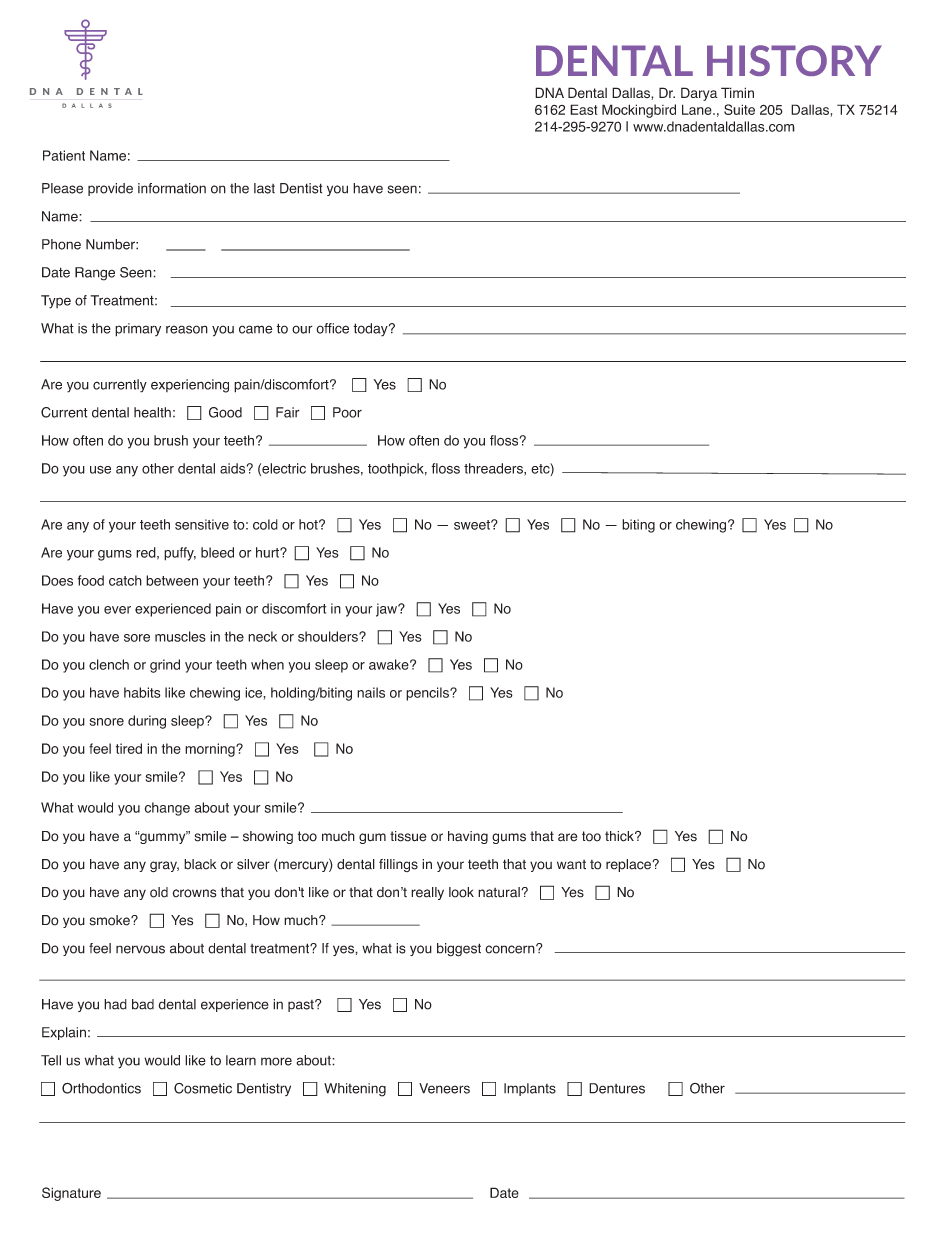  I want to click on use, so click(100, 470).
